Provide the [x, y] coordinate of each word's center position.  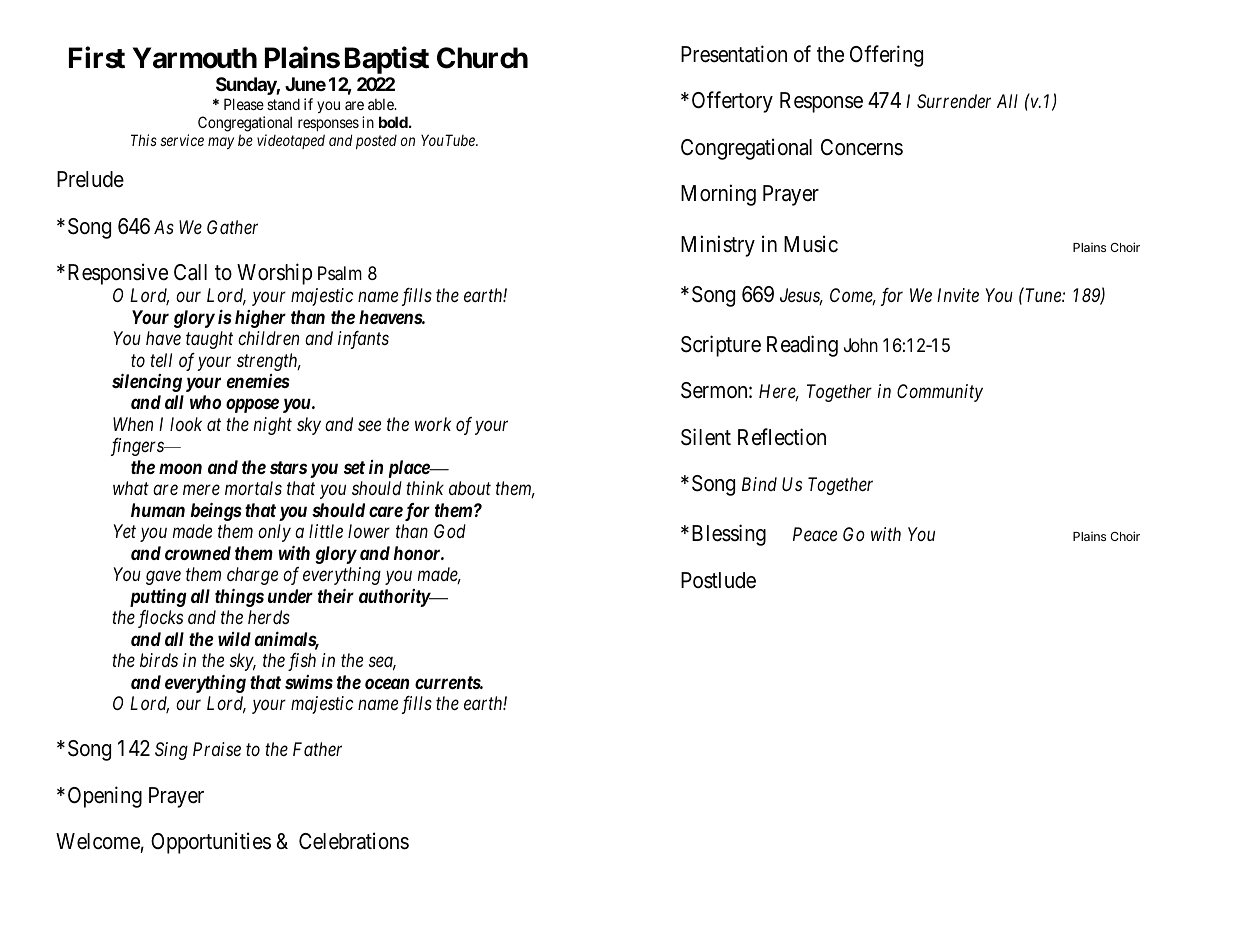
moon [180, 468]
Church [482, 58]
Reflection [782, 437]
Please [244, 104]
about [470, 488]
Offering [886, 56]
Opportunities [211, 843]
